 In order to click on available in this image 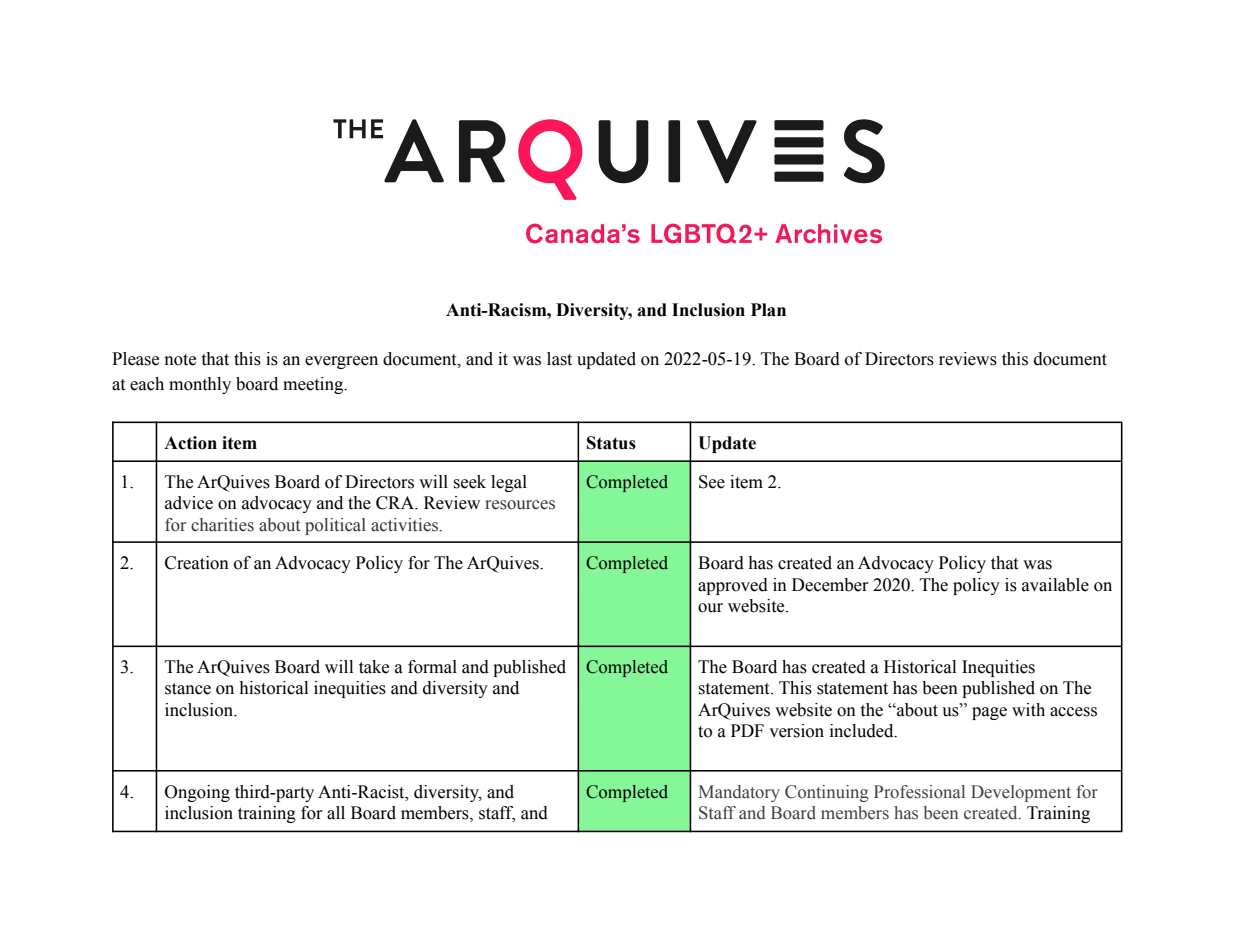, I will do `click(1055, 585)`.
